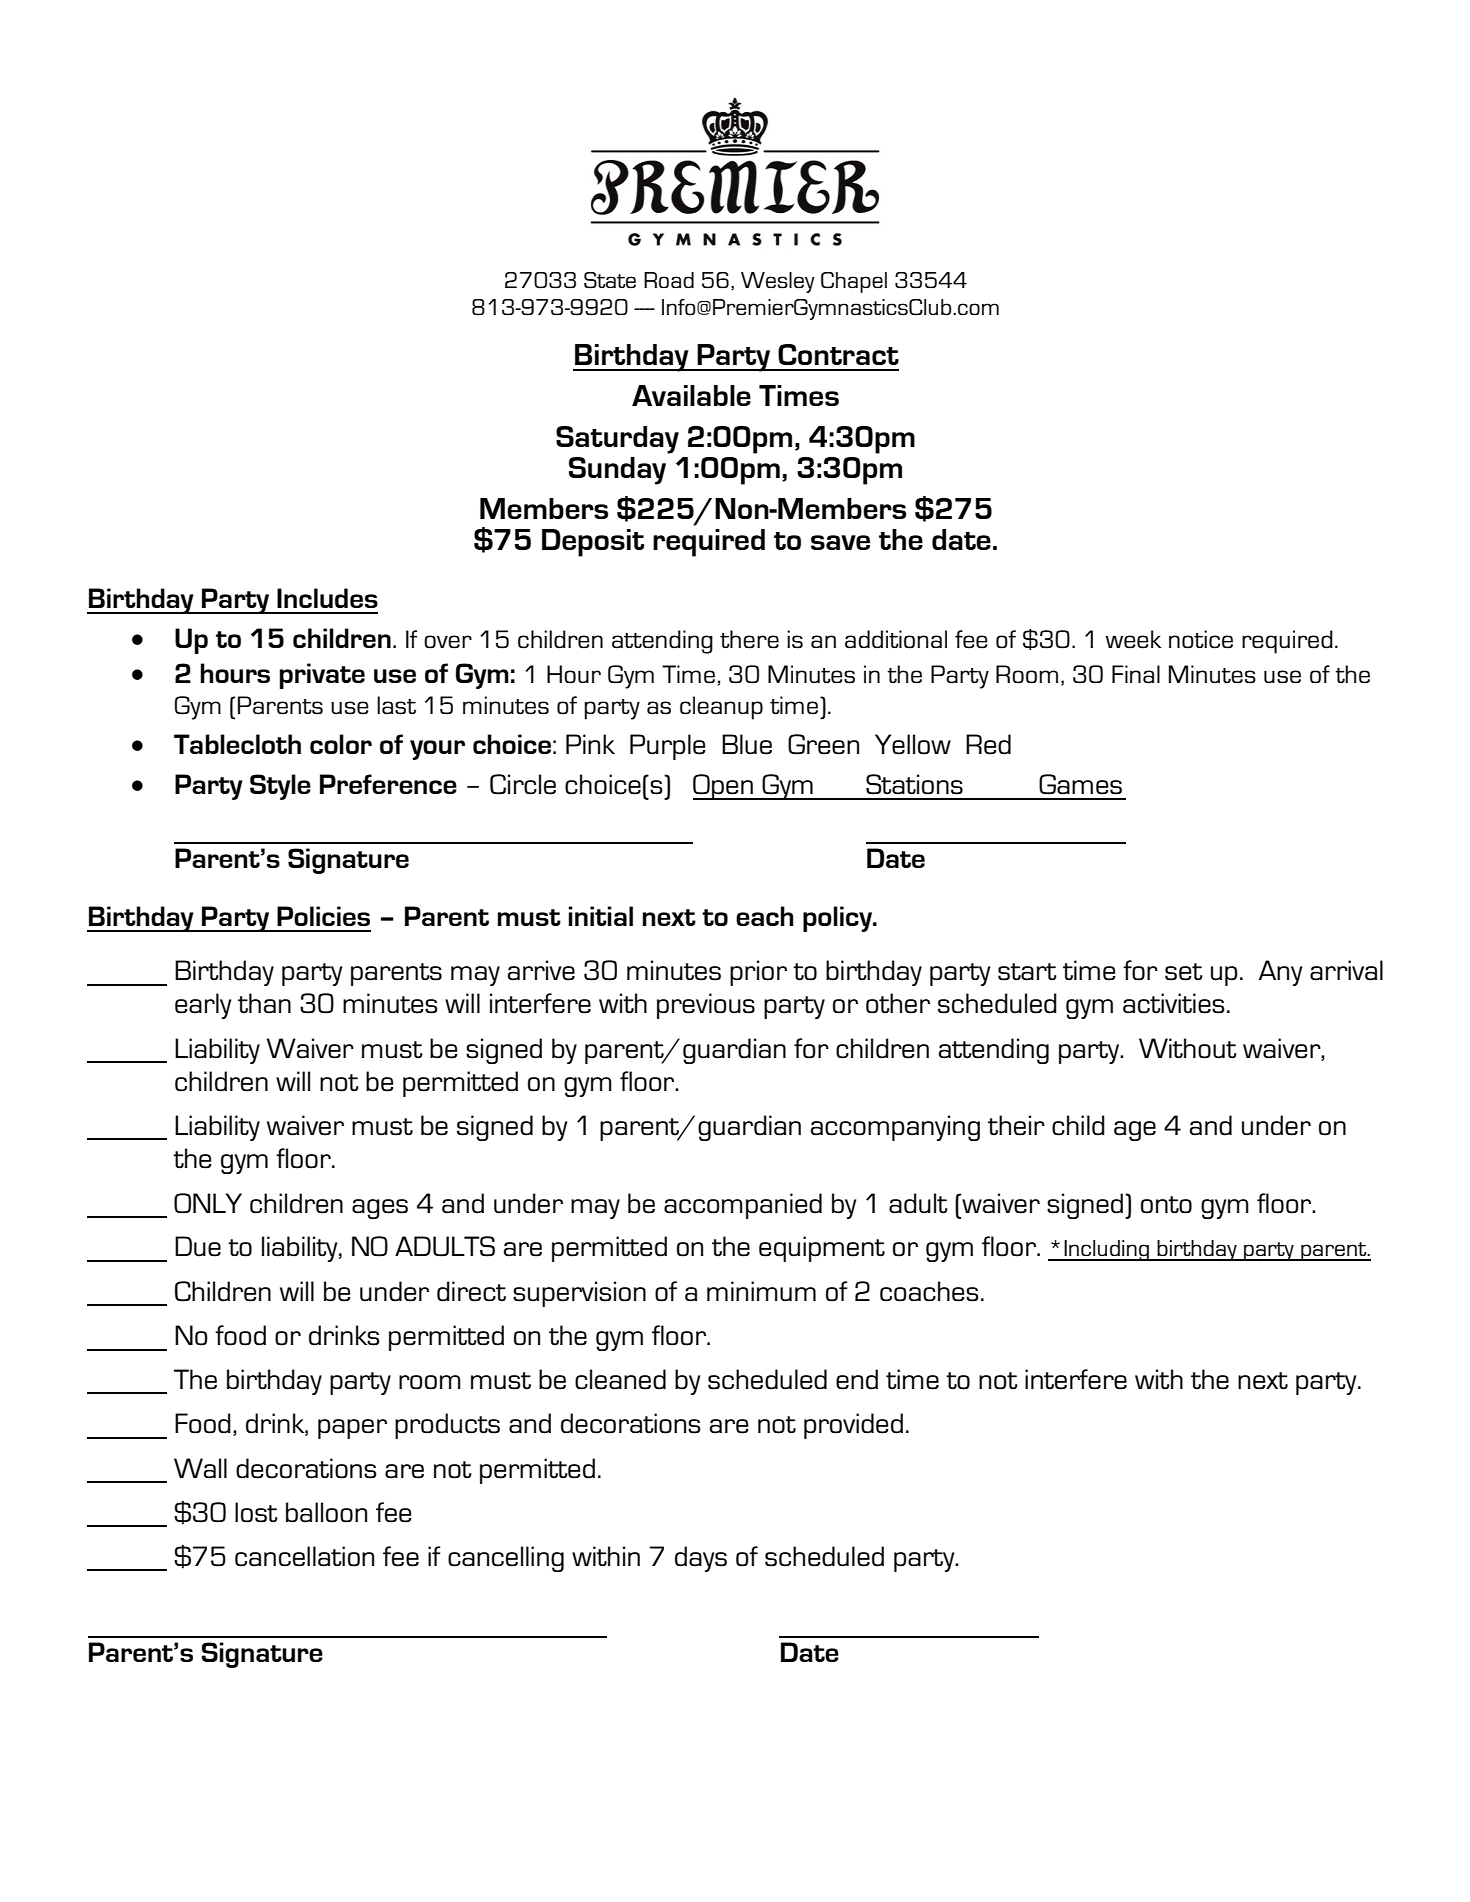 The height and width of the image is (1902, 1470). What do you see at coordinates (323, 916) in the image?
I see `Policies` at bounding box center [323, 916].
